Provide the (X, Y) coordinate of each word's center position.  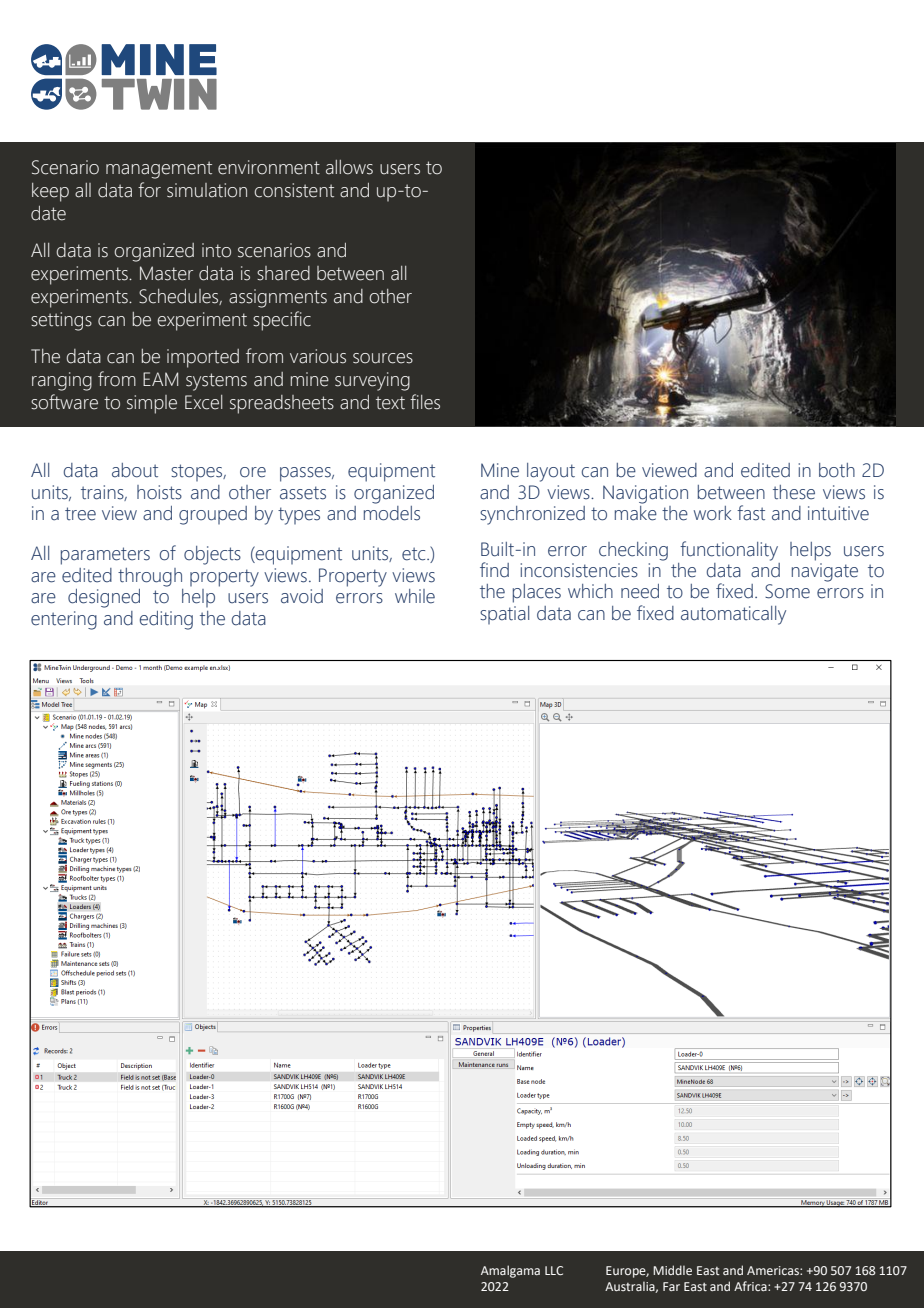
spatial (504, 615)
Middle (672, 1270)
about (135, 470)
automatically (733, 615)
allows (349, 167)
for (149, 190)
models (392, 512)
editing (166, 620)
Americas (774, 1270)
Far (671, 1286)
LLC (554, 1270)
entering (64, 620)
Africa (751, 1286)
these (794, 492)
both (837, 470)
